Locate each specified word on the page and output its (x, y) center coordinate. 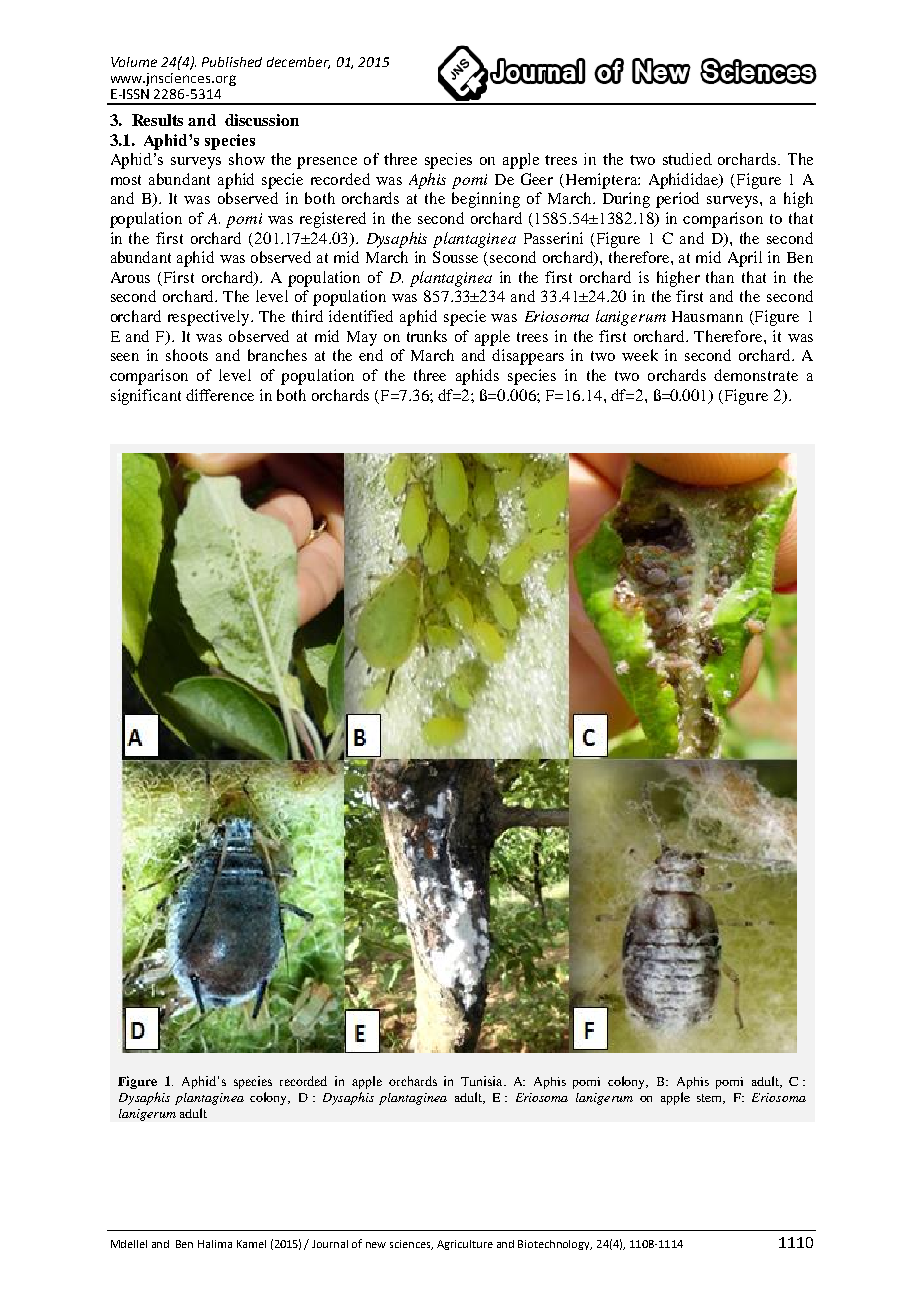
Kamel (251, 1244)
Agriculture (465, 1245)
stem (711, 1099)
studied (687, 159)
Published (232, 62)
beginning (486, 200)
